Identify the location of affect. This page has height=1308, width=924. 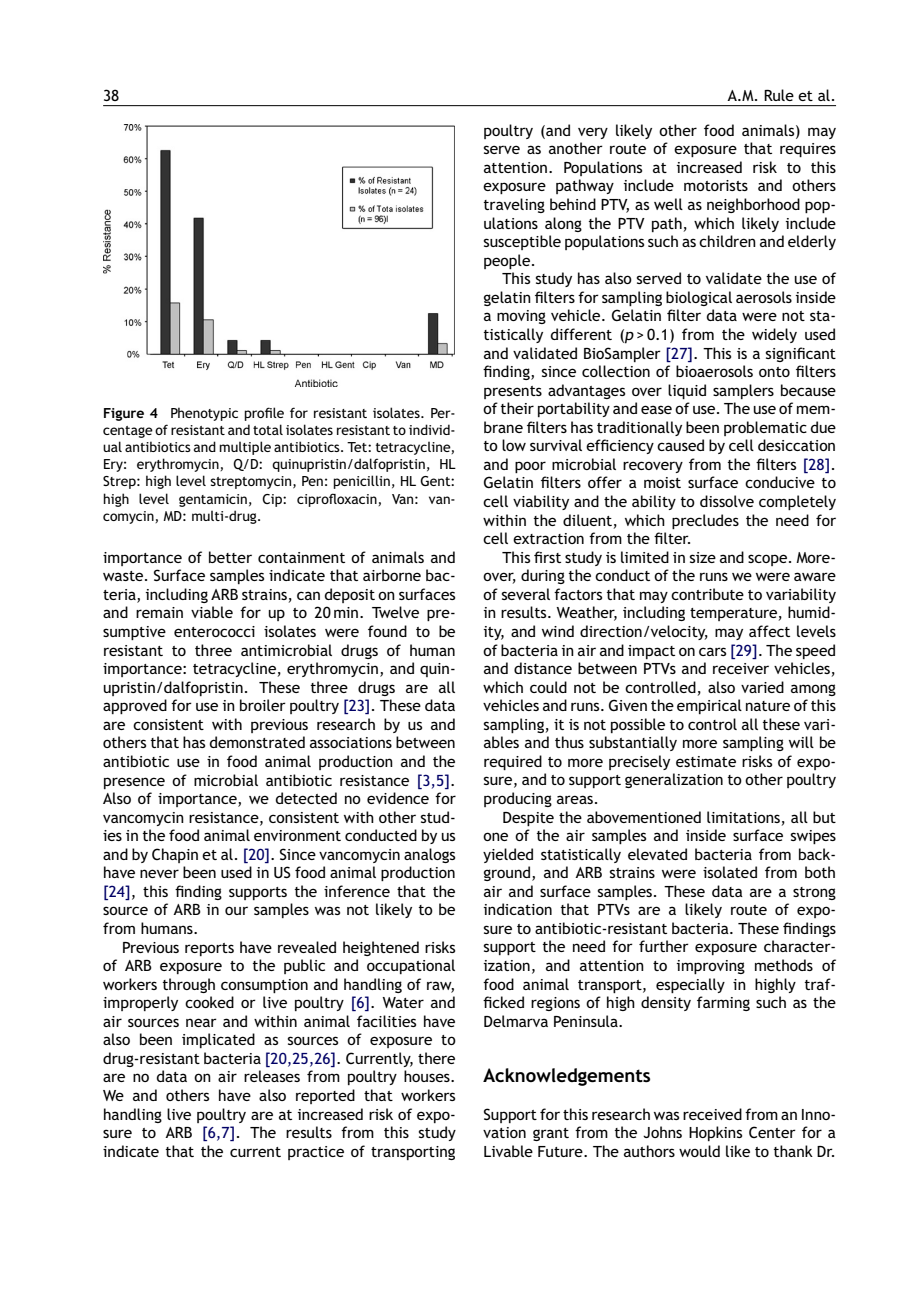
(769, 631).
